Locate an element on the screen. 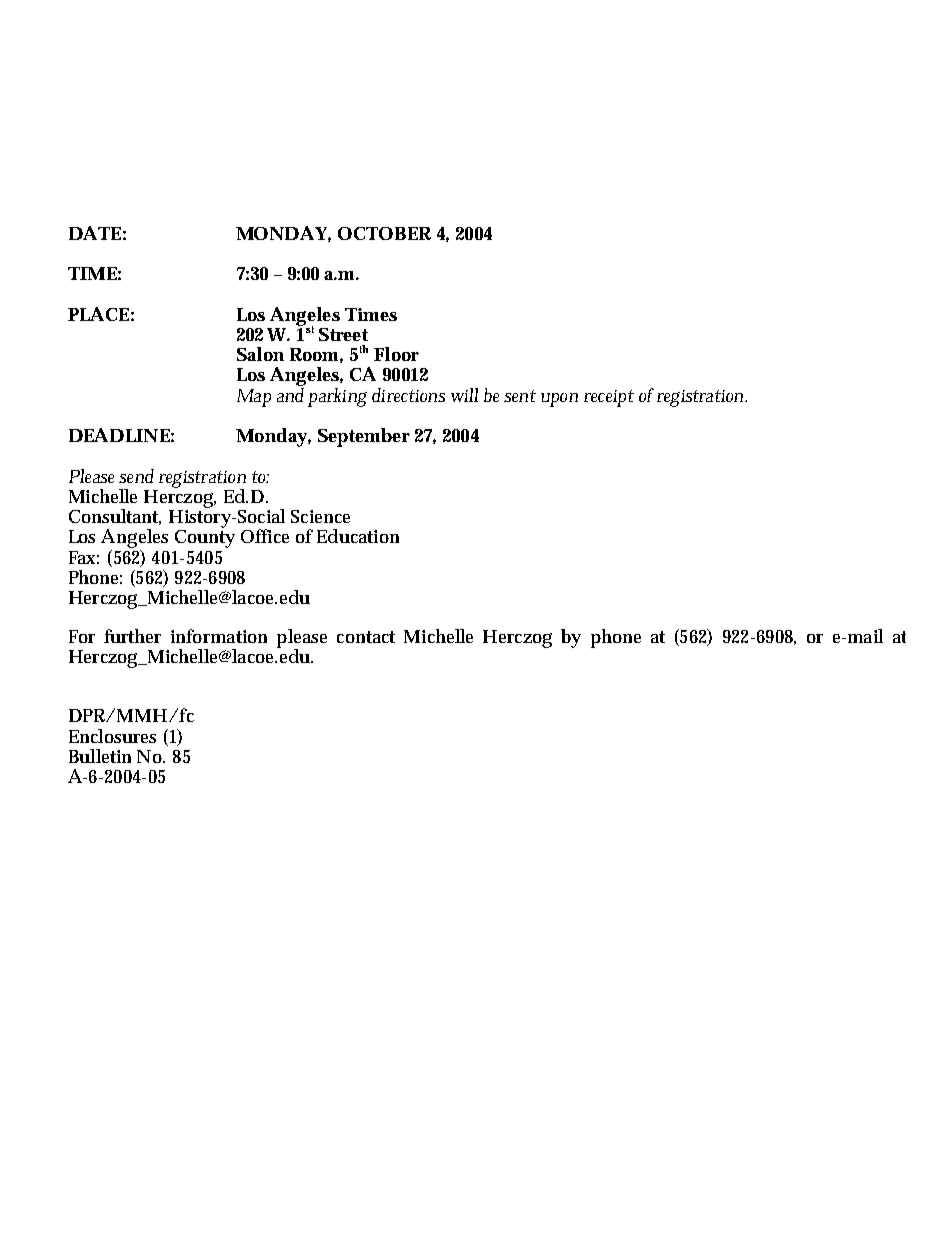  Floor is located at coordinates (396, 354).
